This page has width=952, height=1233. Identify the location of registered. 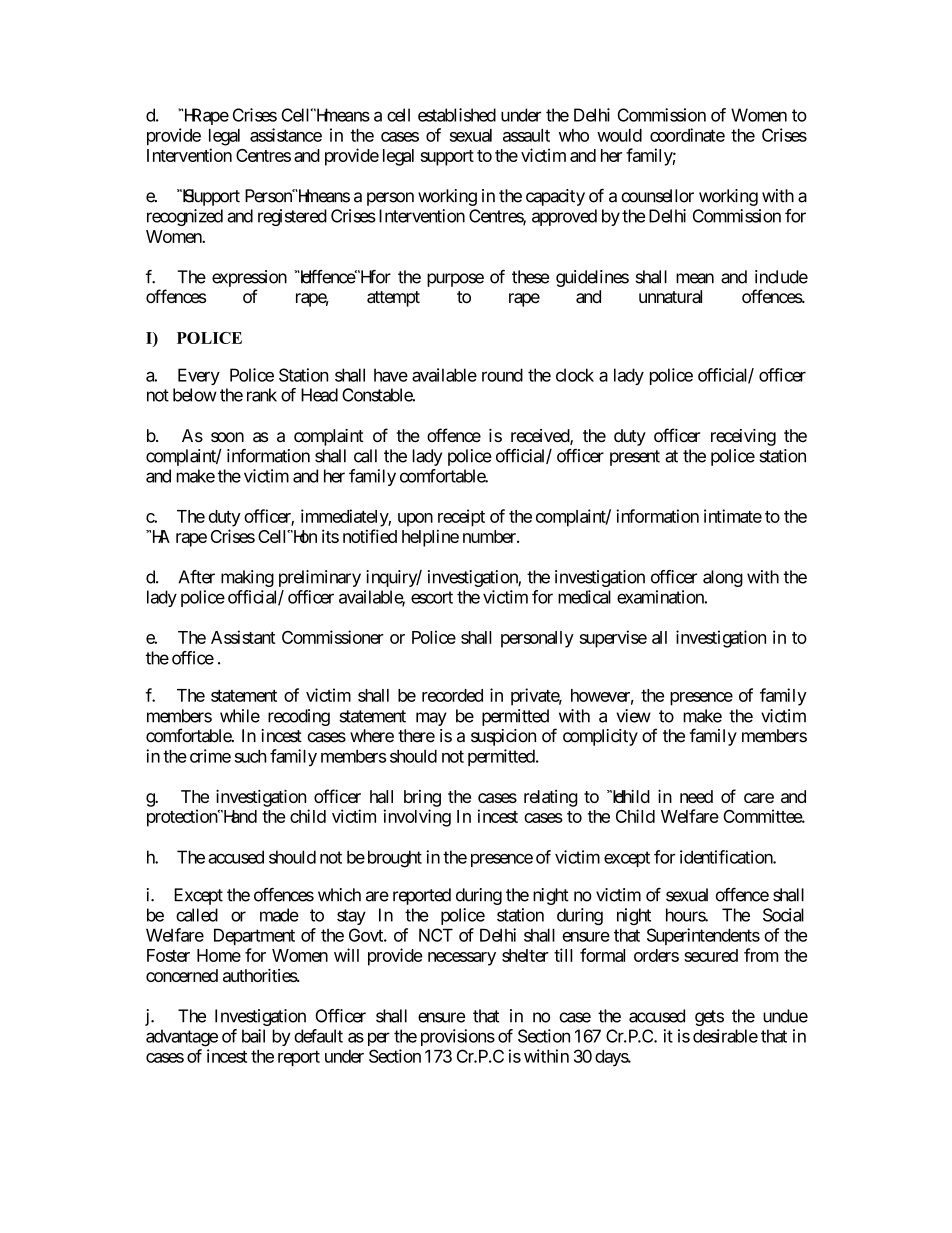
(292, 217).
